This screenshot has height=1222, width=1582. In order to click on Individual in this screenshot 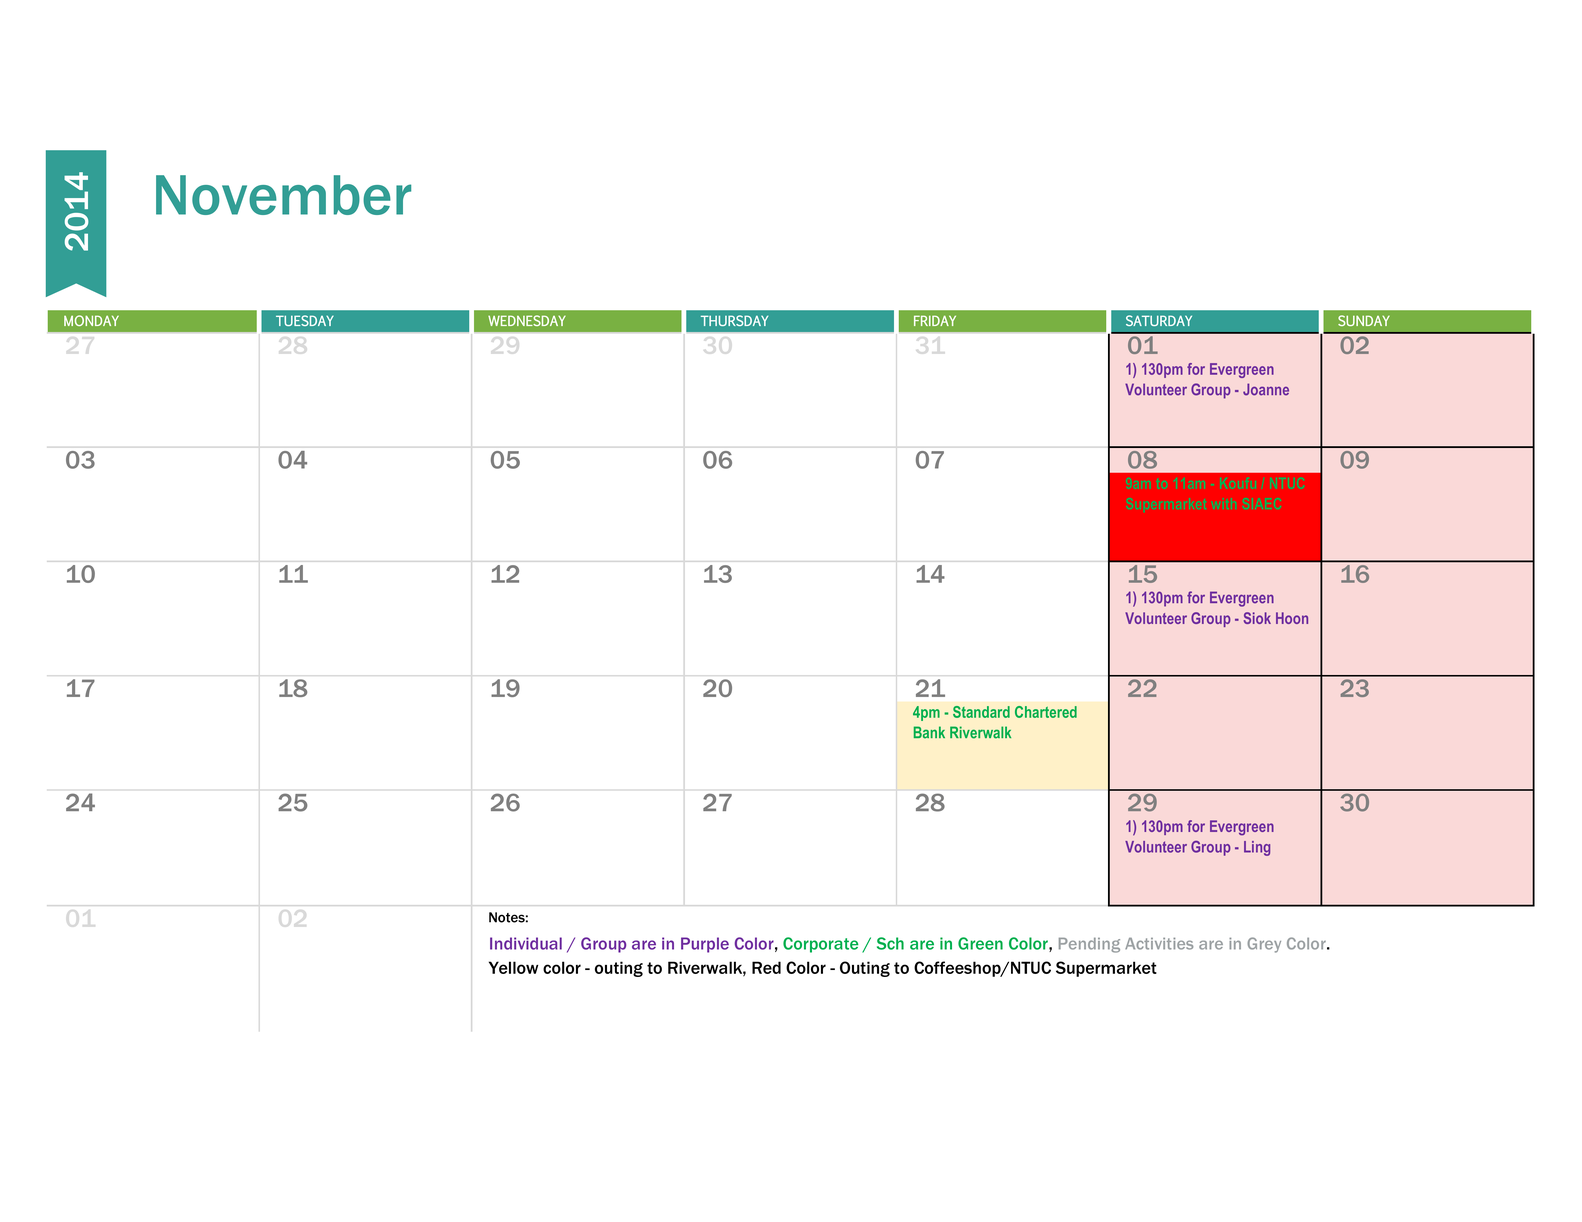, I will do `click(526, 943)`.
